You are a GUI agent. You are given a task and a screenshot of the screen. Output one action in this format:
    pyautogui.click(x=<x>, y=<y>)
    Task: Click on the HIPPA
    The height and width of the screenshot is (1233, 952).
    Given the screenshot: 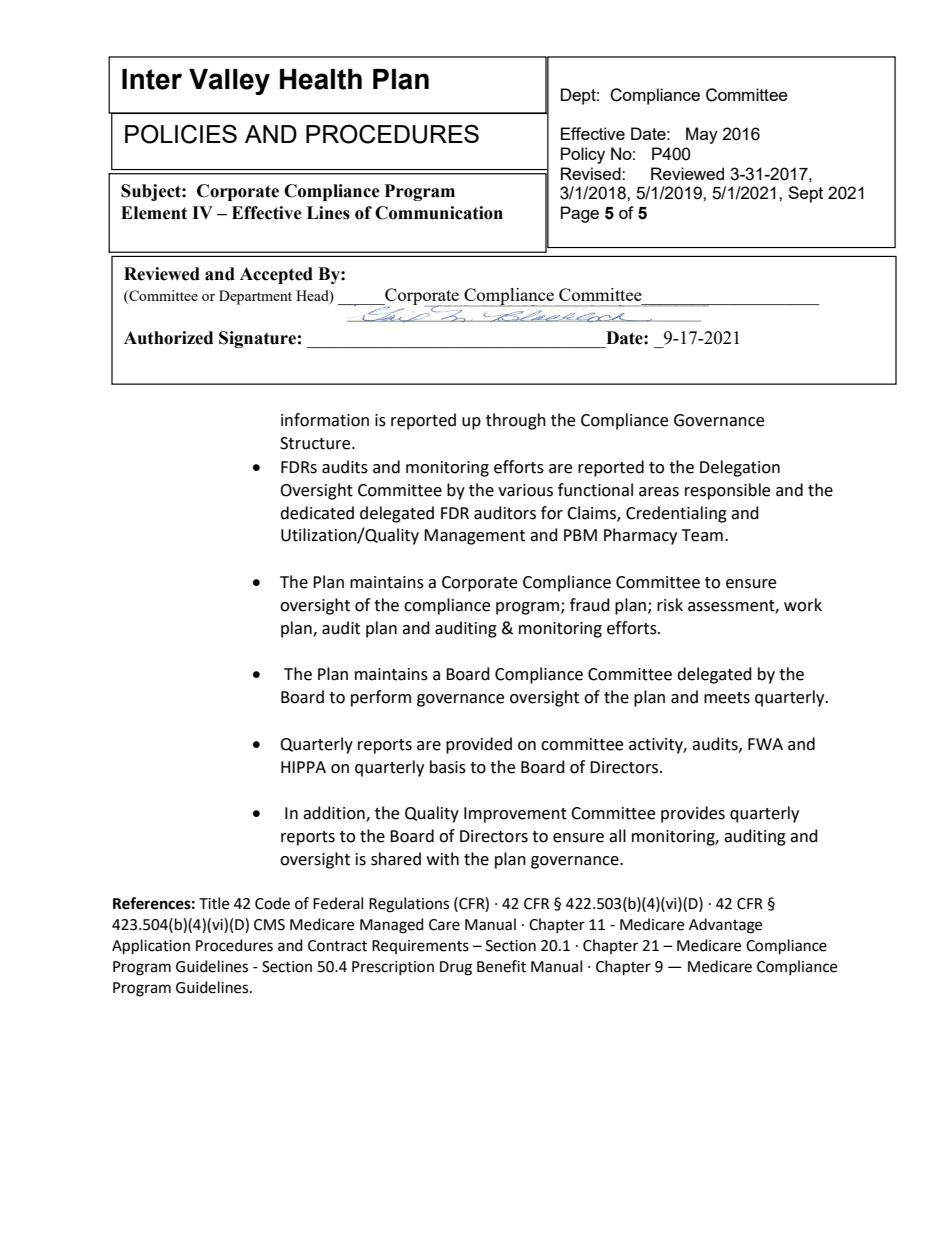 What is the action you would take?
    pyautogui.click(x=303, y=767)
